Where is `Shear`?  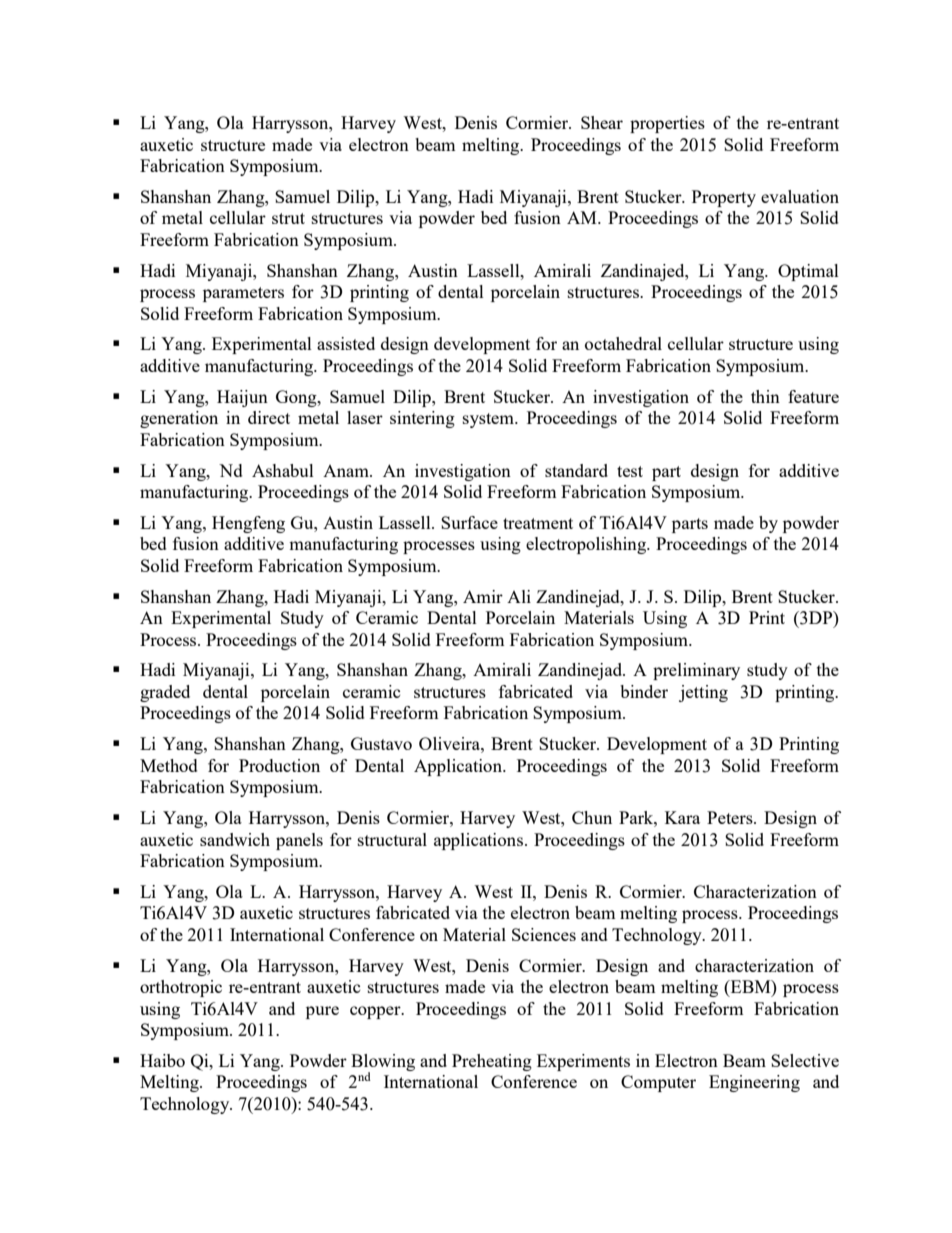
Shear is located at coordinates (602, 122).
